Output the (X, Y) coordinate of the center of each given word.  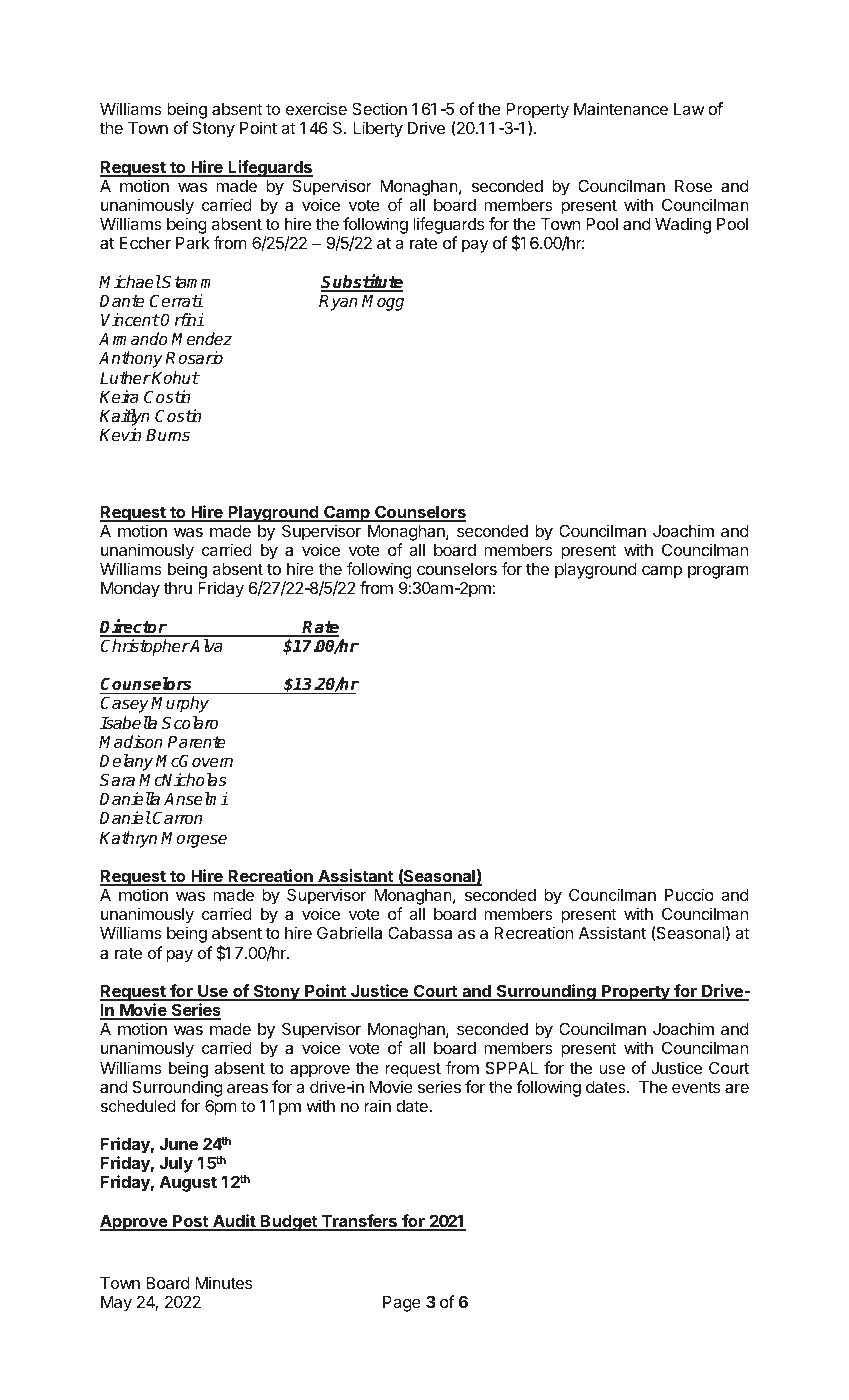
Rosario (194, 358)
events (696, 1087)
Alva (206, 645)
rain (377, 1105)
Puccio (689, 894)
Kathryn (128, 839)
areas (247, 1088)
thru (178, 588)
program (718, 572)
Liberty (378, 129)
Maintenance (621, 108)
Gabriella (349, 932)
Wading (683, 225)
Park (193, 243)
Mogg (383, 303)
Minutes (223, 1282)
